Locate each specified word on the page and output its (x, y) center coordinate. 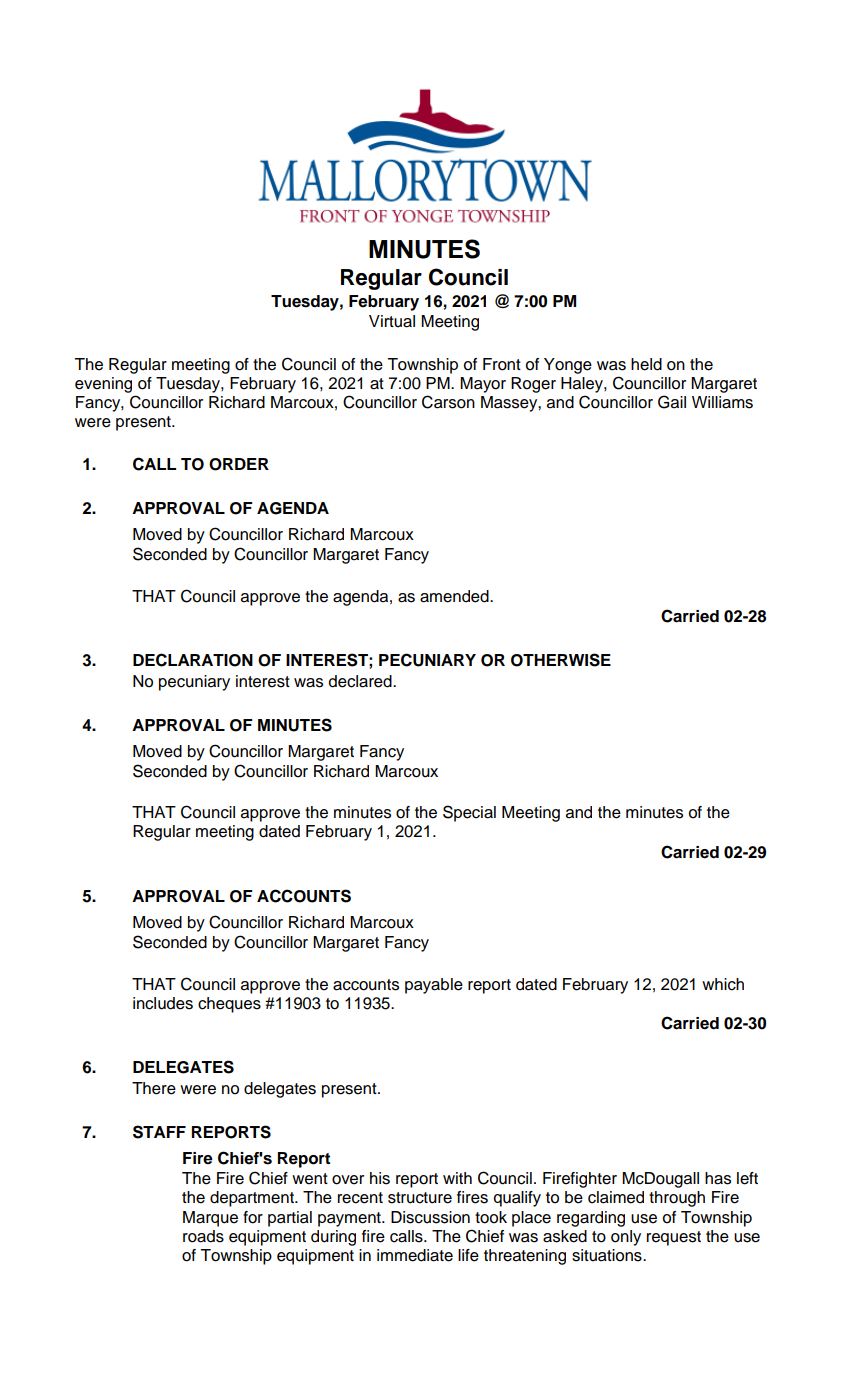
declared (361, 681)
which (723, 984)
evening (103, 385)
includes (163, 1003)
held (646, 364)
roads (203, 1236)
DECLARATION (193, 660)
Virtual (392, 321)
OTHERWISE (561, 660)
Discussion (430, 1217)
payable (434, 986)
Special (469, 813)
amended (455, 596)
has (718, 1178)
